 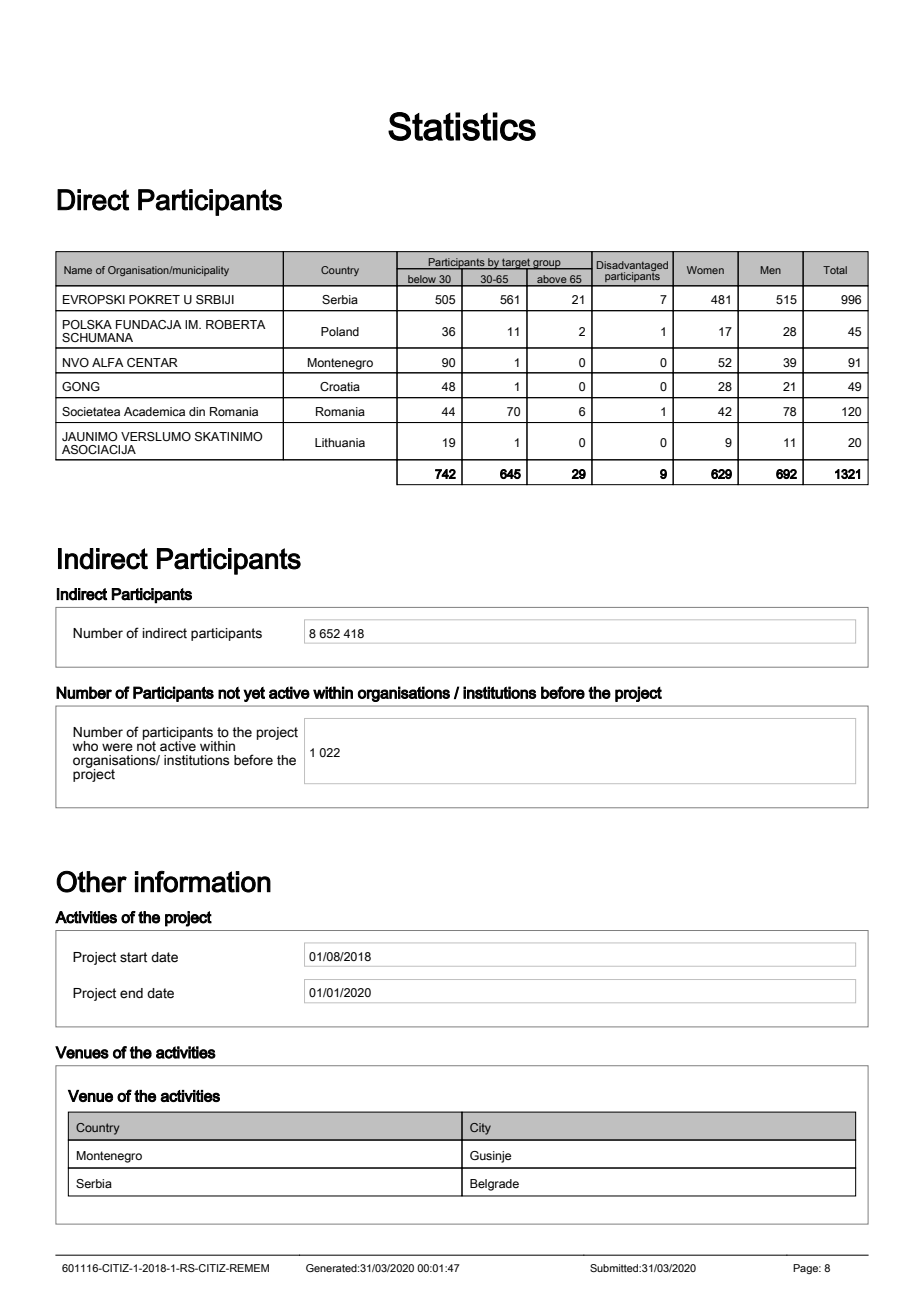 I want to click on City, so click(x=480, y=1129).
